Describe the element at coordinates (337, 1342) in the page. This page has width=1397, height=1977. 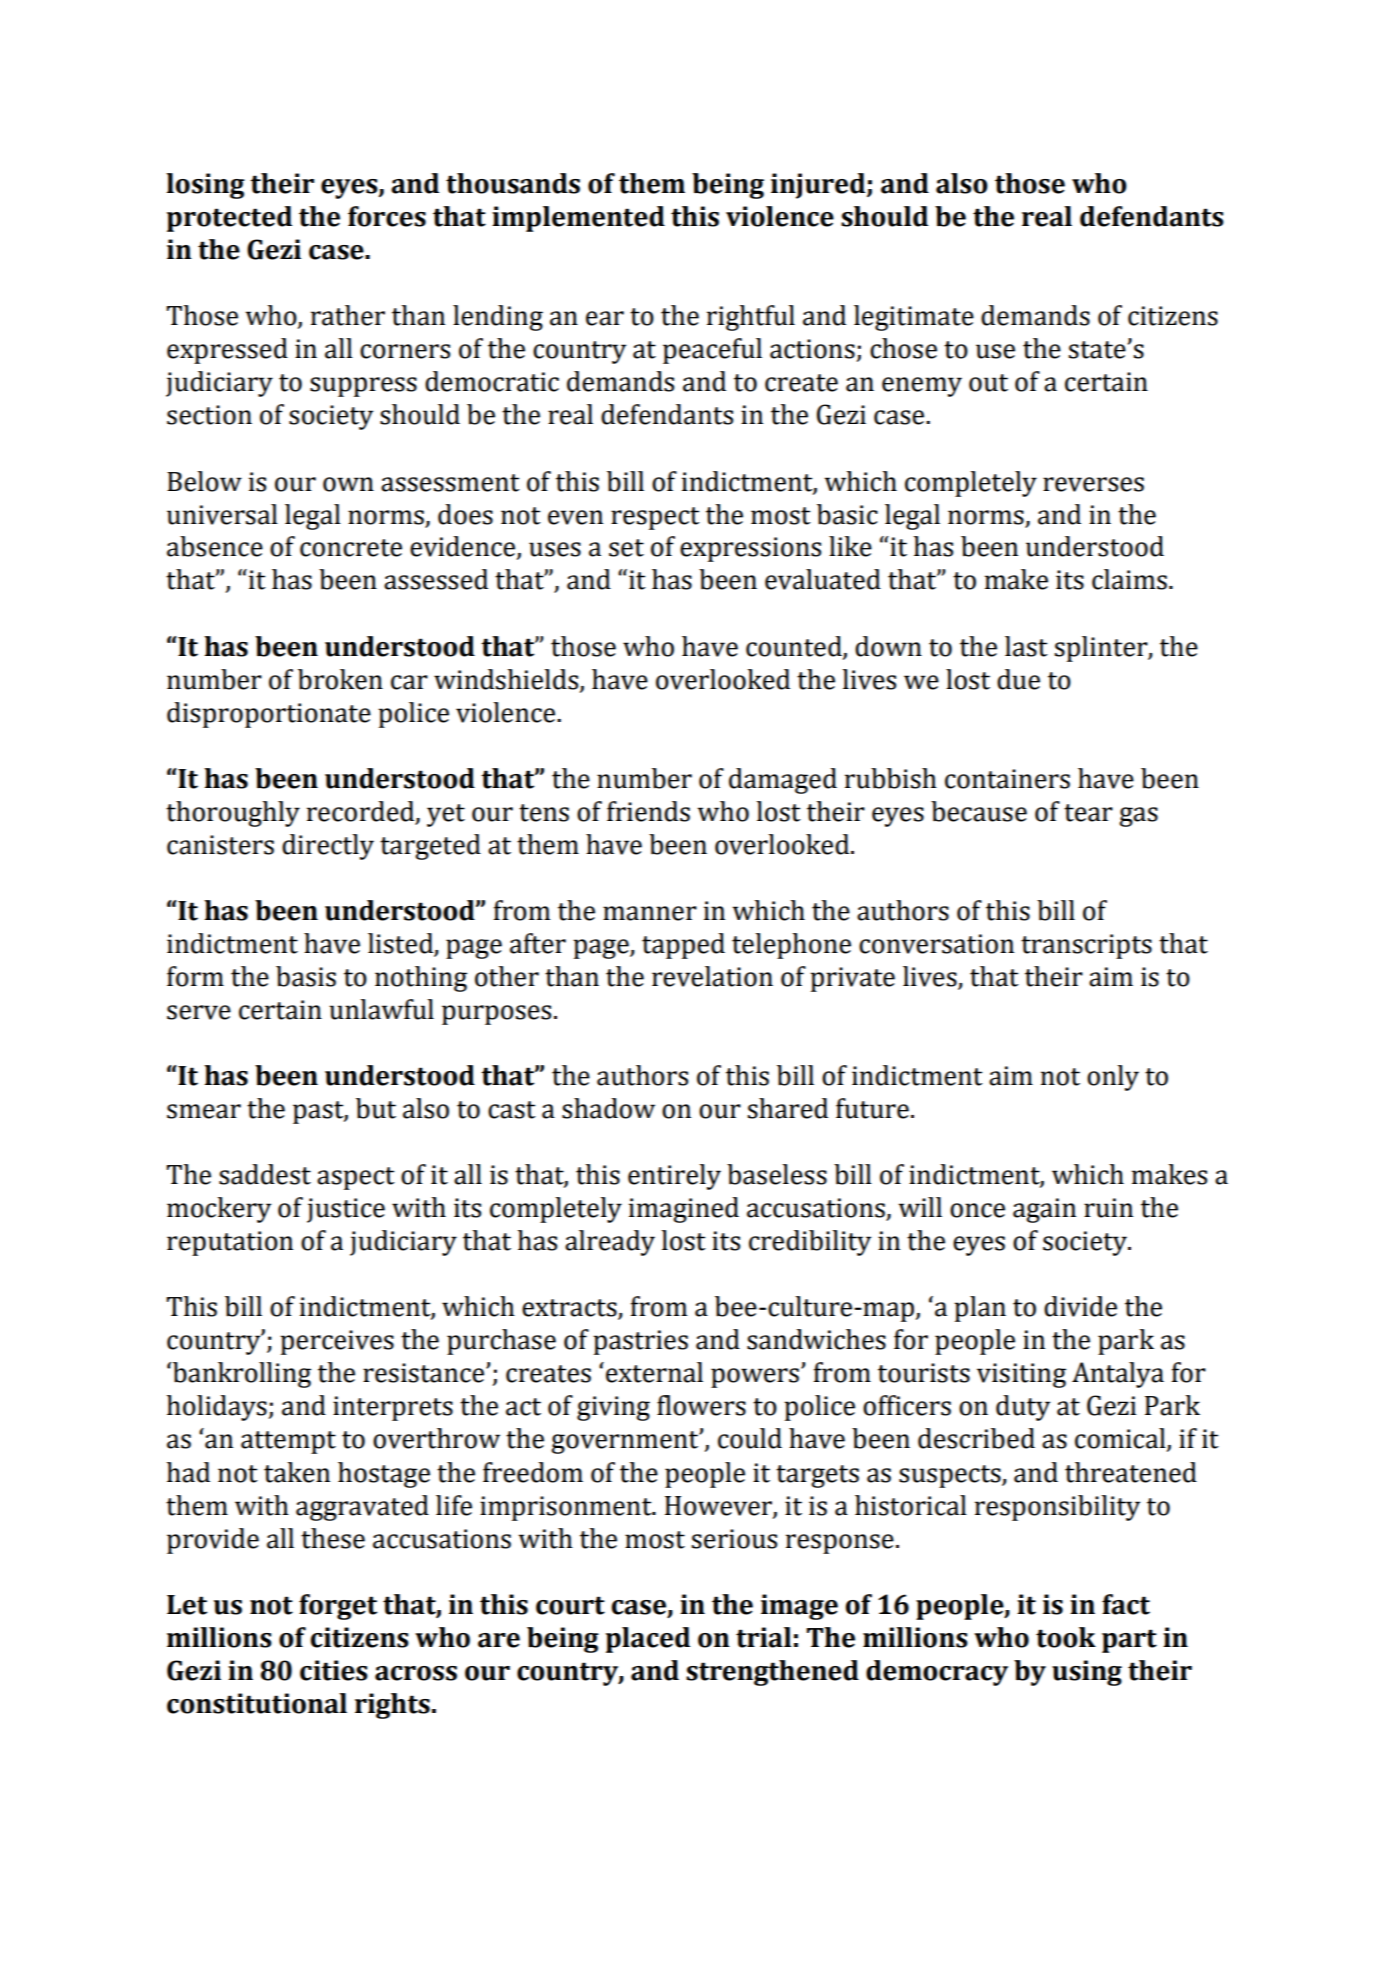
I see `perceives` at that location.
